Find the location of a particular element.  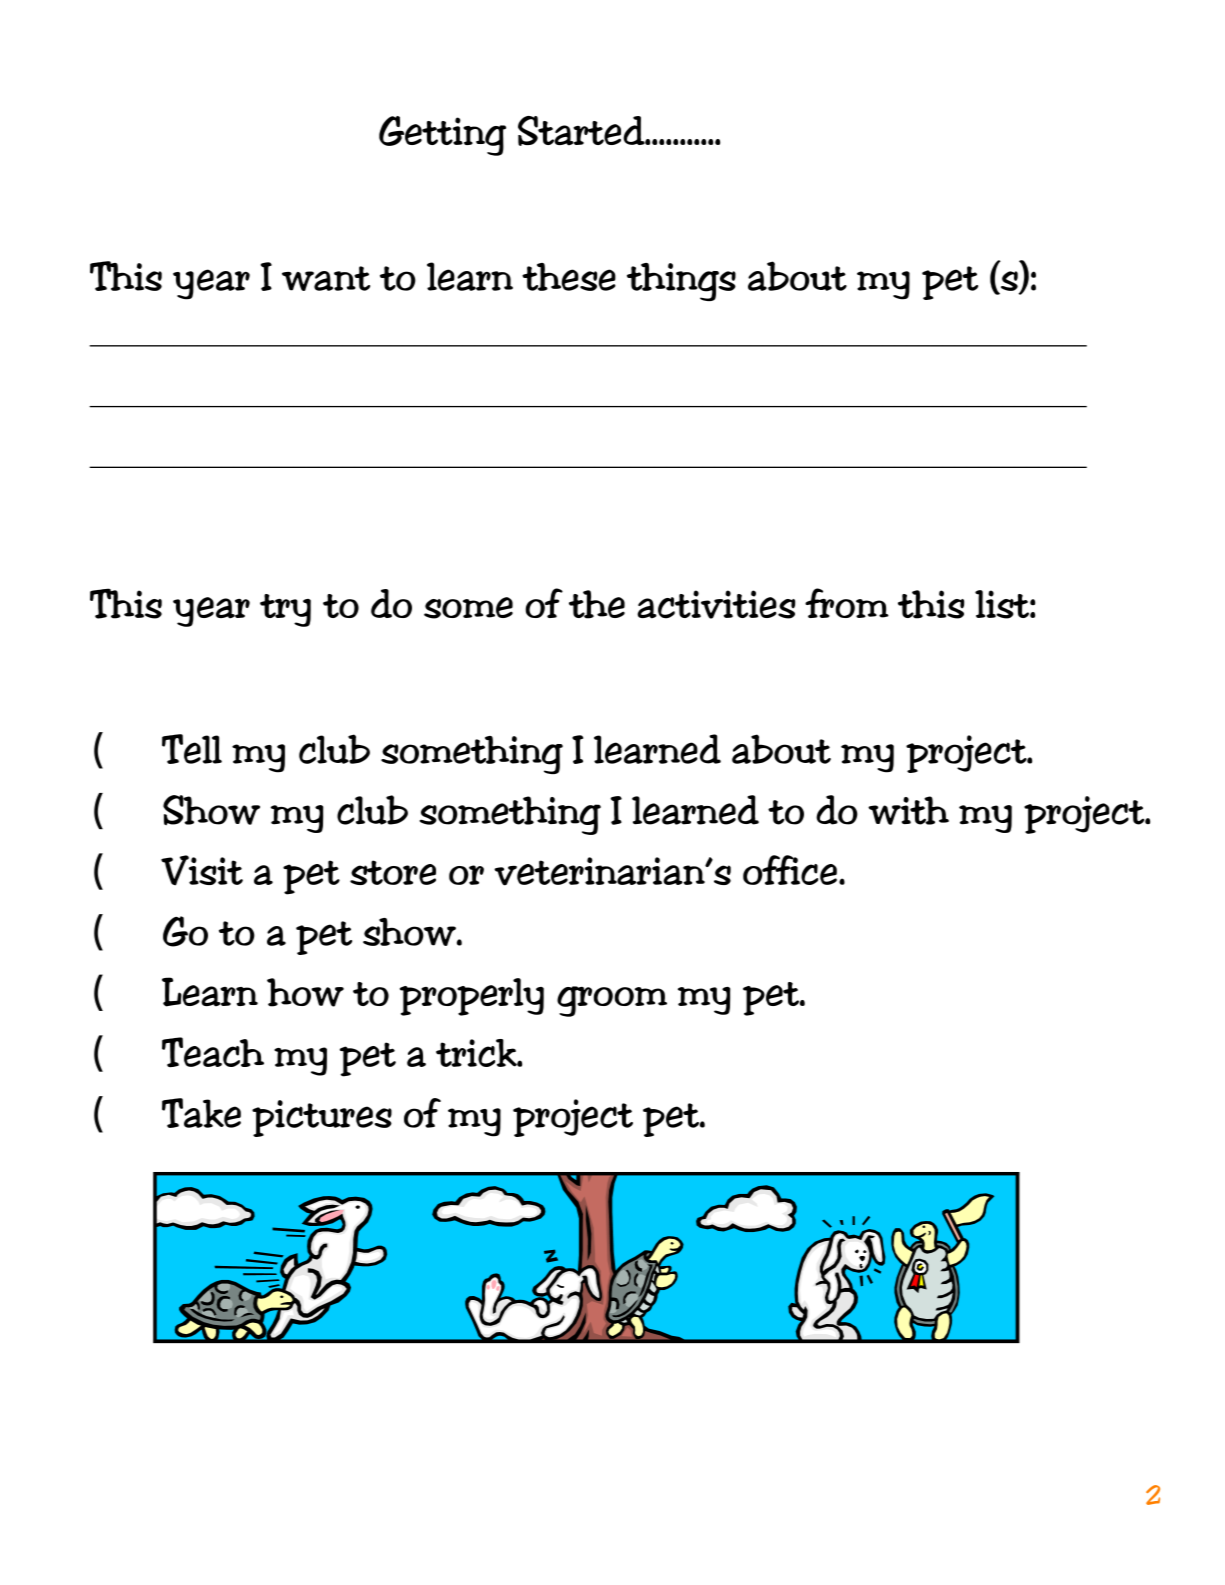

office is located at coordinates (790, 870).
